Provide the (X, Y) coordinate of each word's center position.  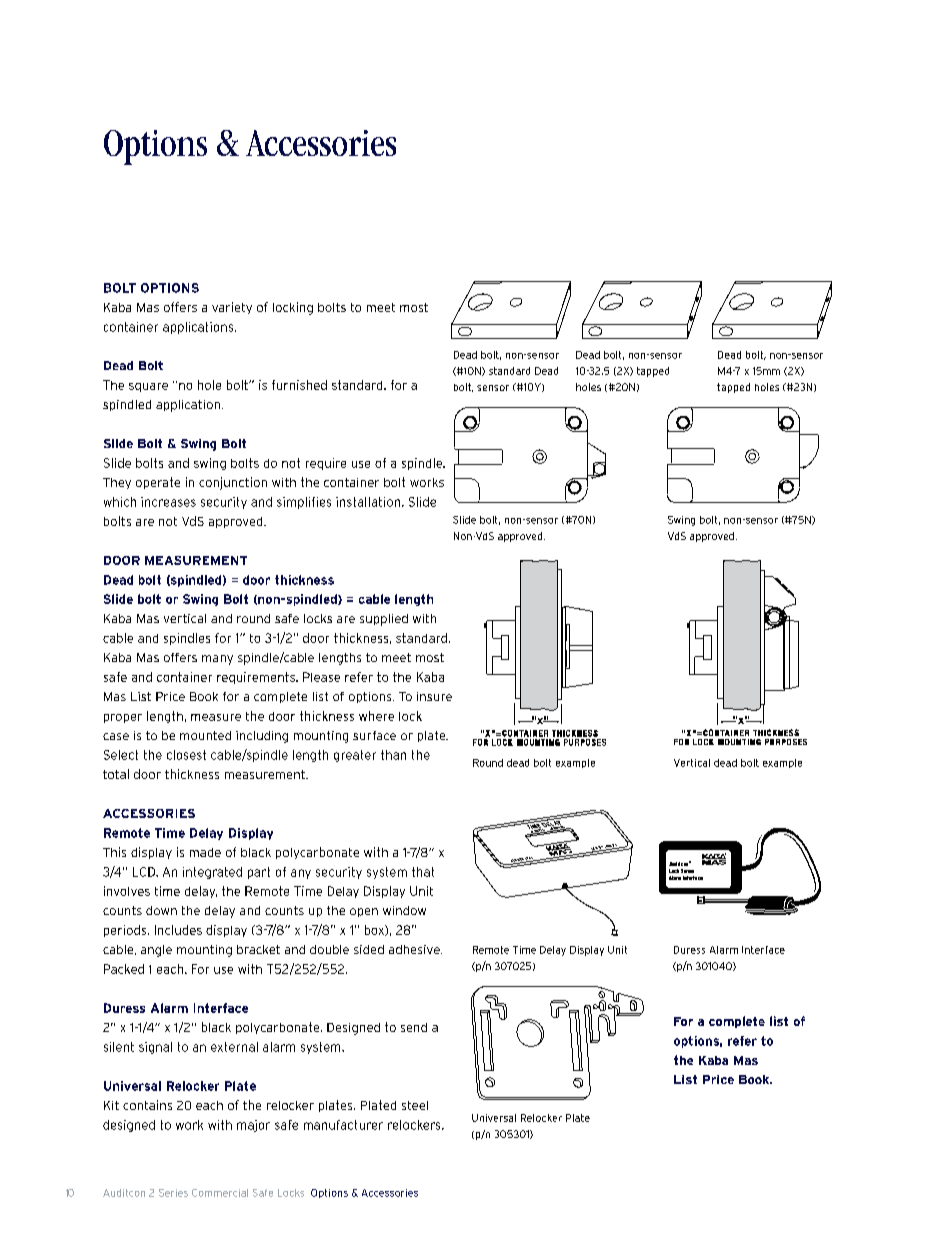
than (393, 755)
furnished (299, 385)
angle (156, 951)
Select (121, 755)
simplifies (304, 503)
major (253, 1126)
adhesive (415, 949)
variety (232, 308)
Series (173, 1193)
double (329, 949)
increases (168, 502)
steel (415, 1105)
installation (369, 502)
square (148, 387)
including (262, 737)
